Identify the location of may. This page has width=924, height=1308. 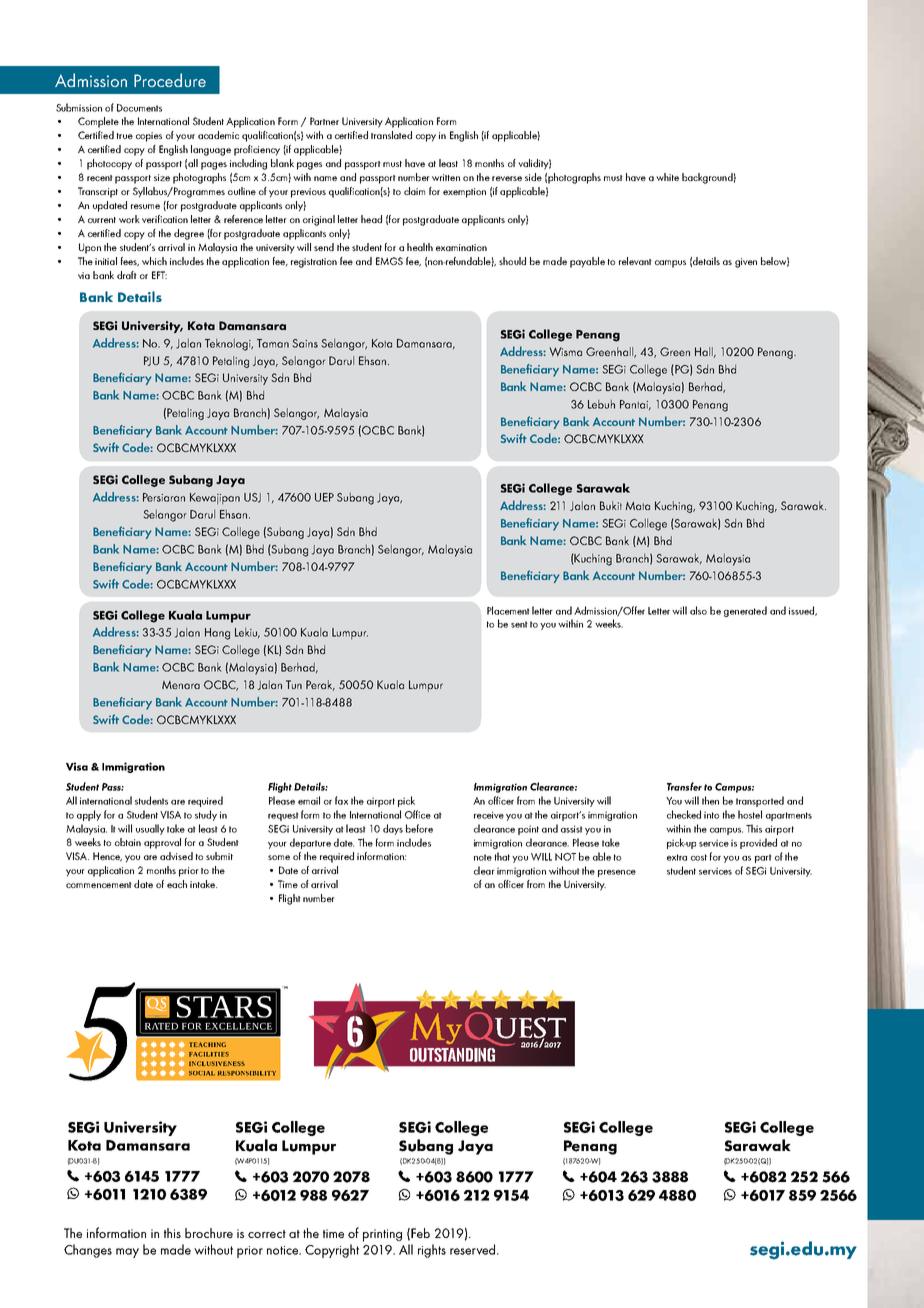
(127, 1253).
